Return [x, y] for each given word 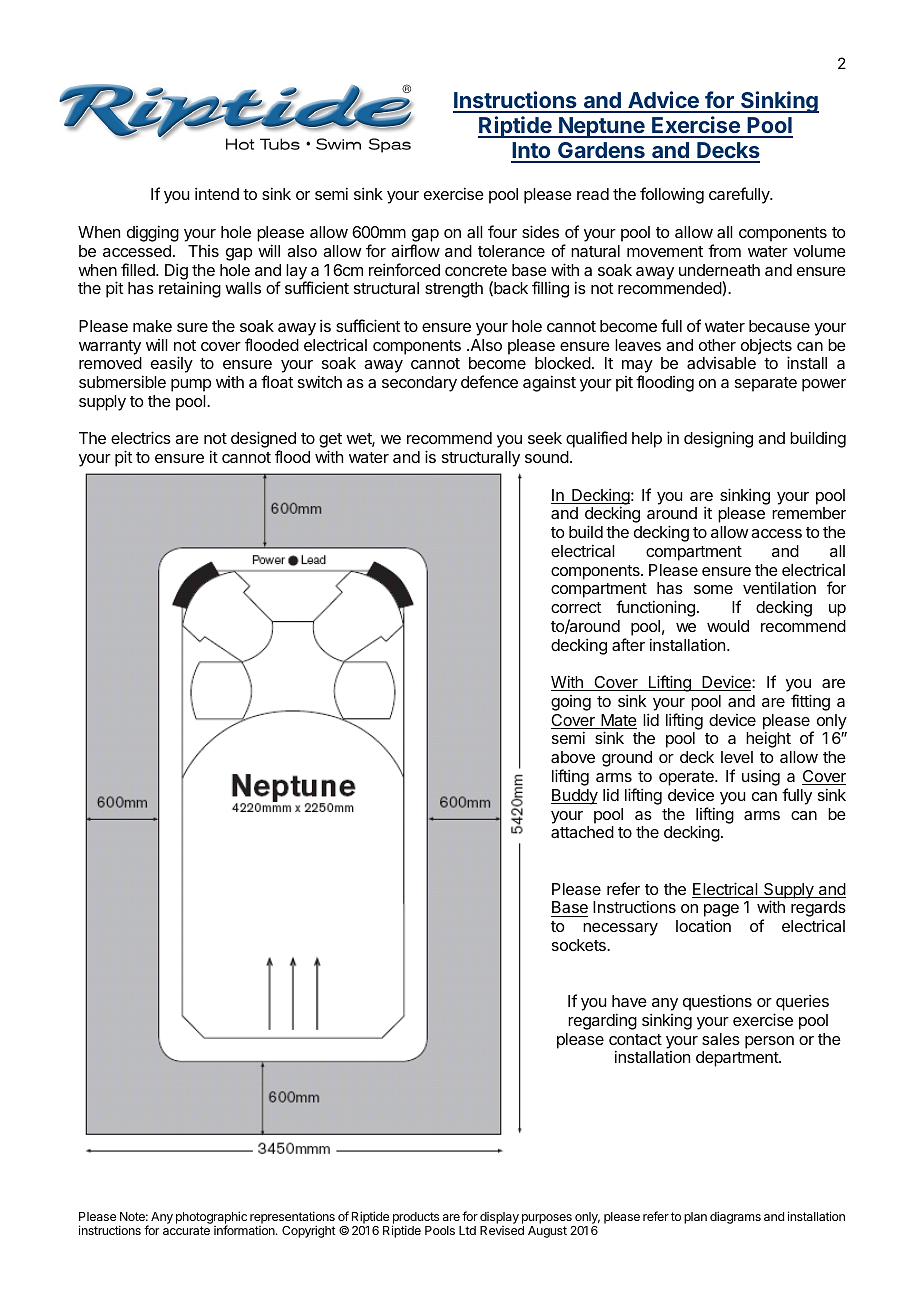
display [499, 1218]
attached [582, 832]
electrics [141, 437]
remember [809, 513]
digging [153, 233]
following [672, 195]
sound [547, 457]
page [721, 912]
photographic [211, 1219]
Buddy [574, 797]
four [502, 231]
